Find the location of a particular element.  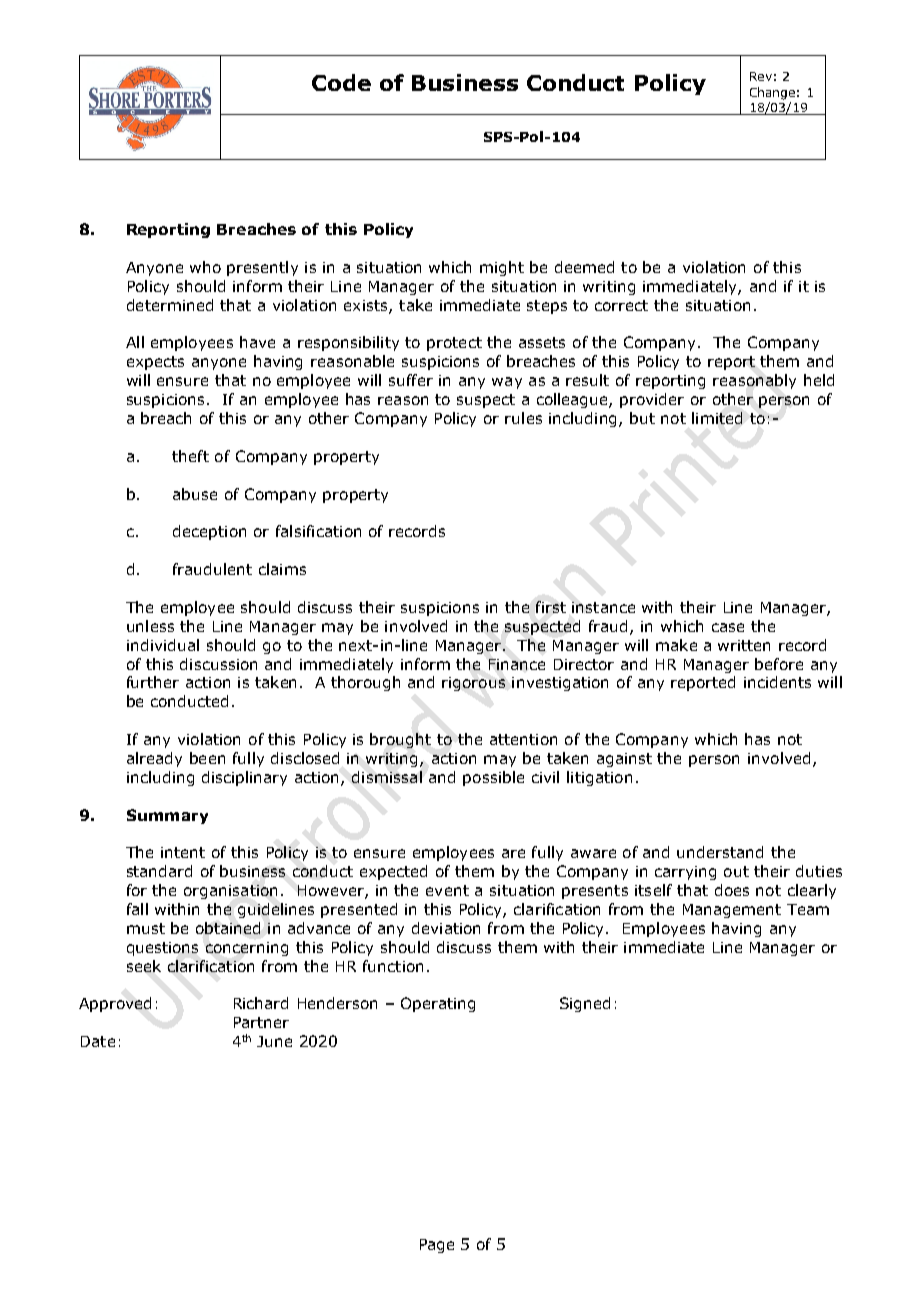

limited is located at coordinates (717, 418).
